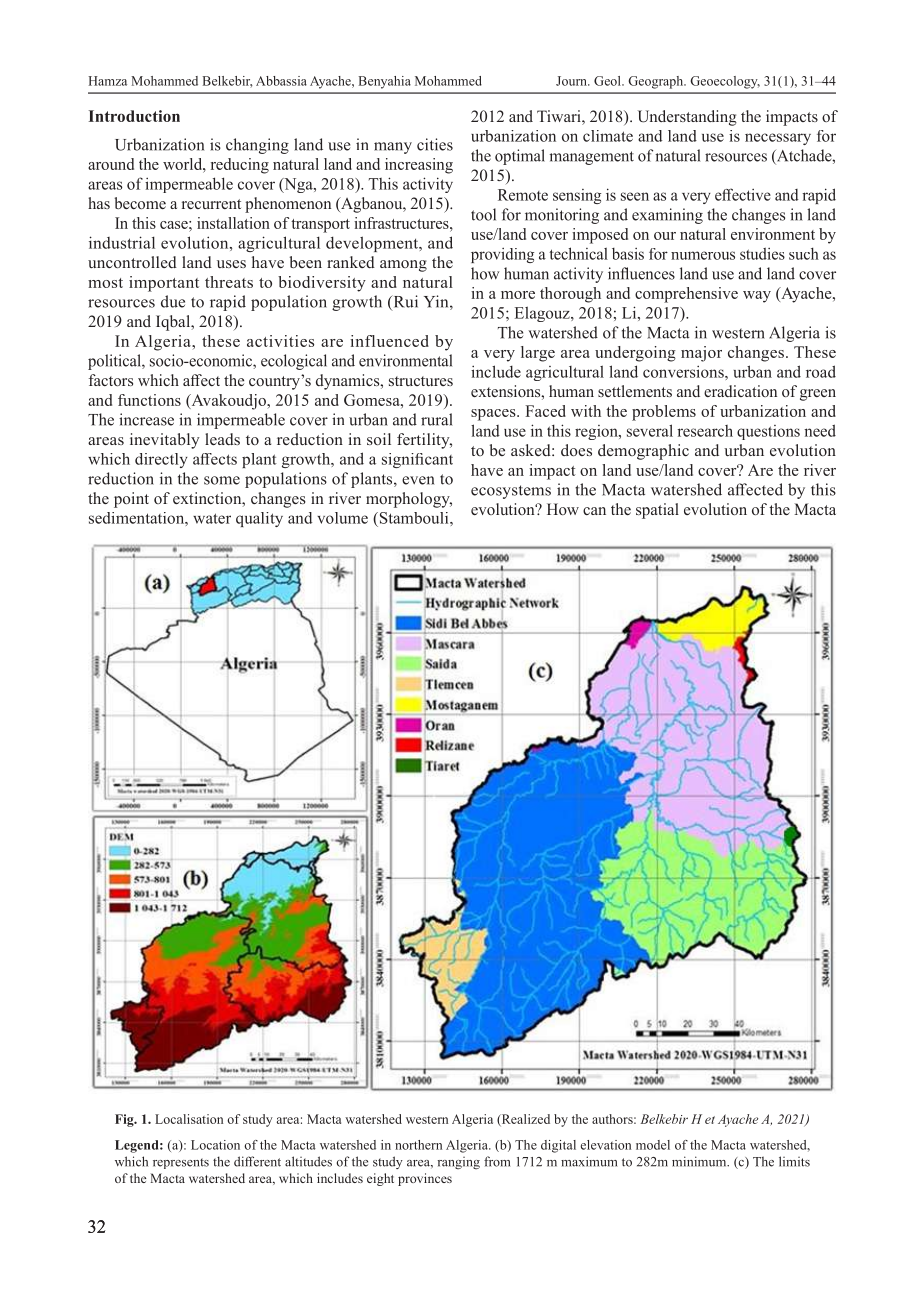  Describe the element at coordinates (435, 144) in the page. I see `cities` at that location.
